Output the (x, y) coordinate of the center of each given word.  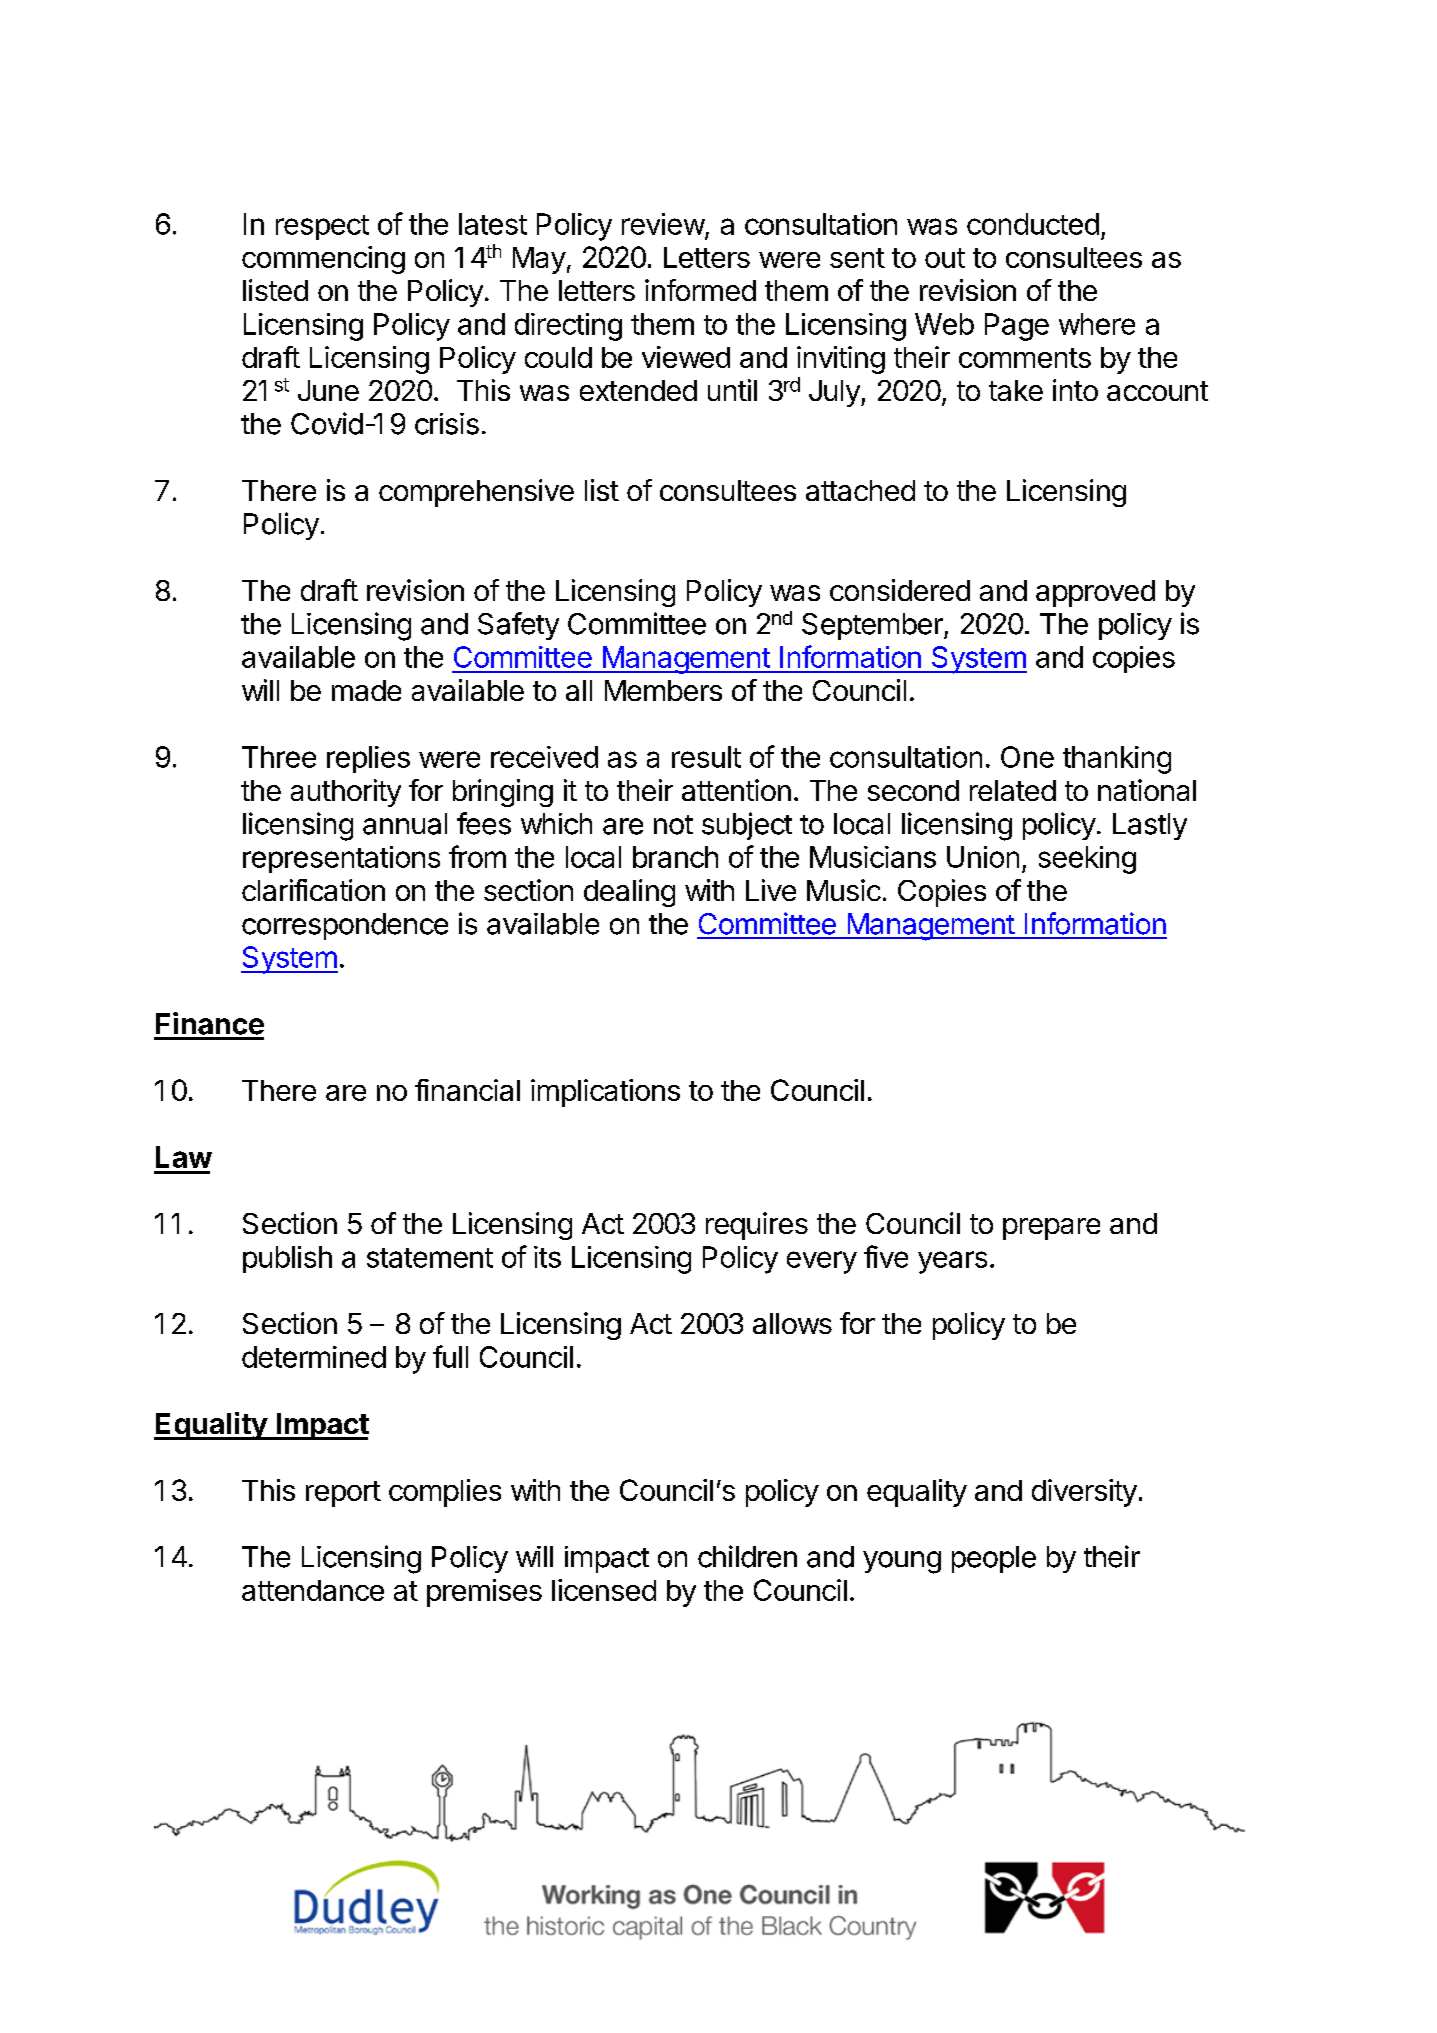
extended (638, 390)
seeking (1087, 860)
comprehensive (476, 493)
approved (1095, 593)
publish (287, 1259)
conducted (1033, 224)
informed (700, 290)
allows (792, 1323)
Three (279, 757)
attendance (313, 1590)
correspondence (345, 926)
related (1013, 790)
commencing (323, 260)
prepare (1051, 1229)
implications (605, 1093)
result (706, 757)
